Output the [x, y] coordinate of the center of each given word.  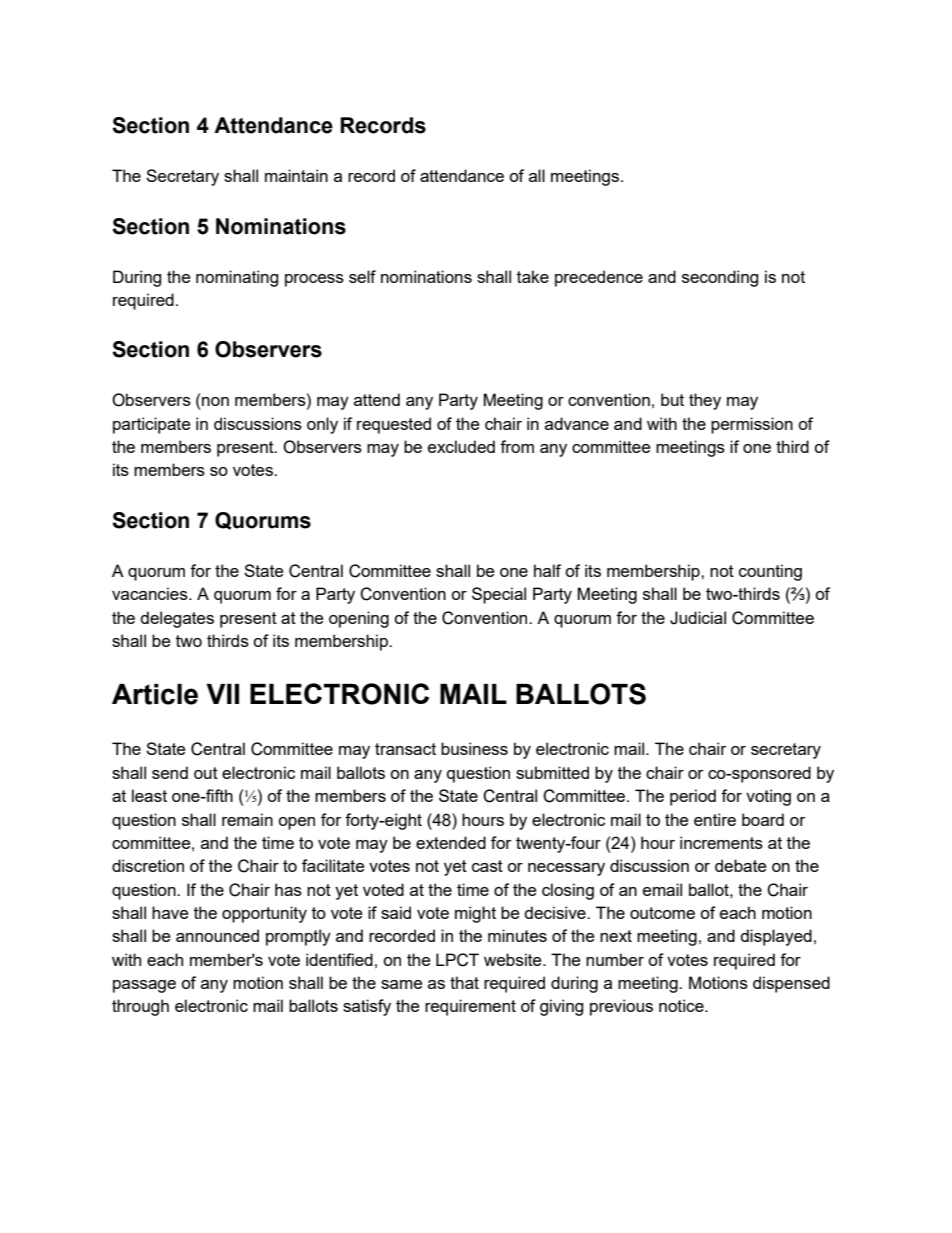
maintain [296, 175]
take [533, 276]
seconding [720, 278]
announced [217, 935]
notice [682, 1005]
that [464, 982]
